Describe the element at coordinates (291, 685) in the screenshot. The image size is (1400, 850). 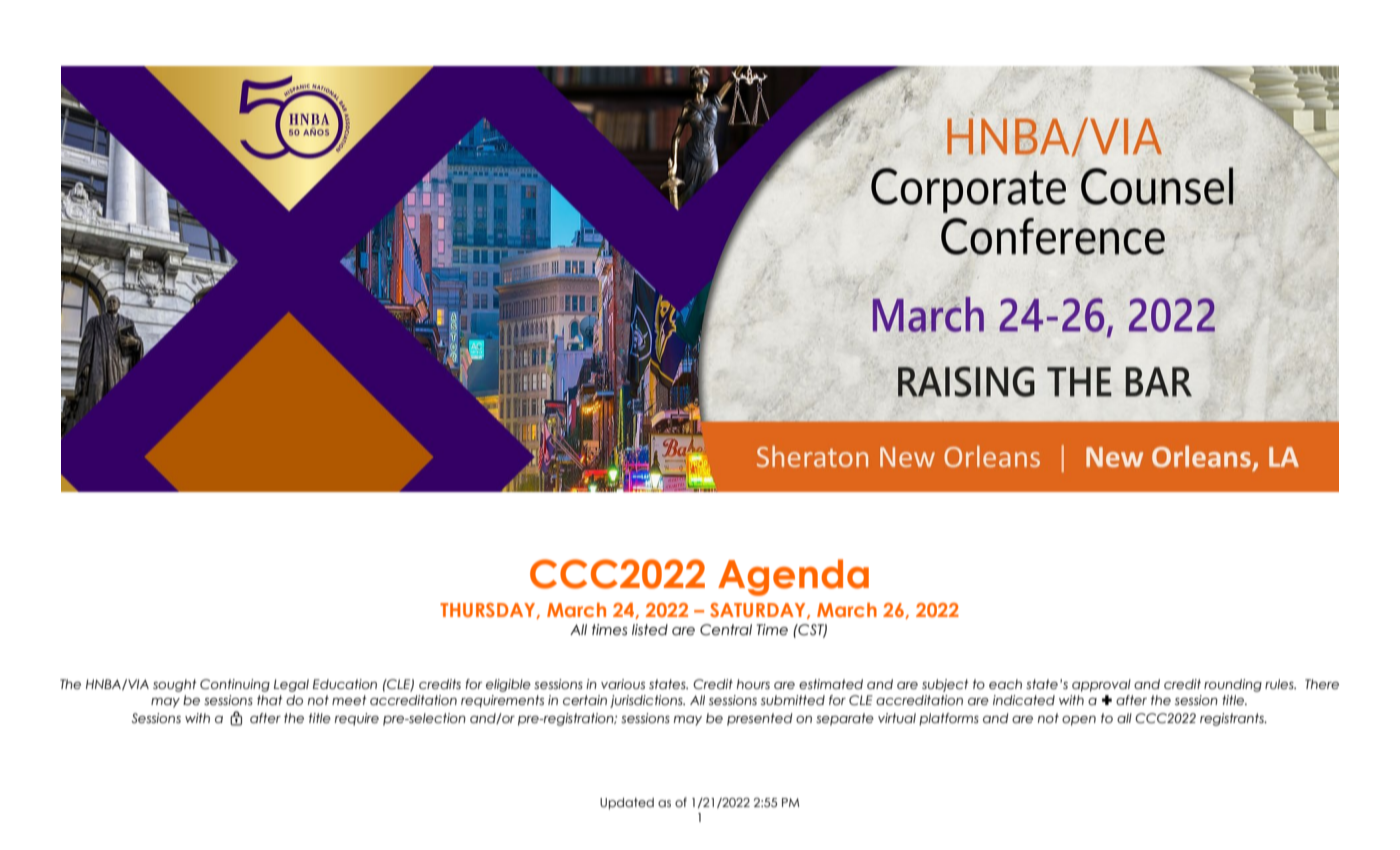
I see `Legal` at that location.
